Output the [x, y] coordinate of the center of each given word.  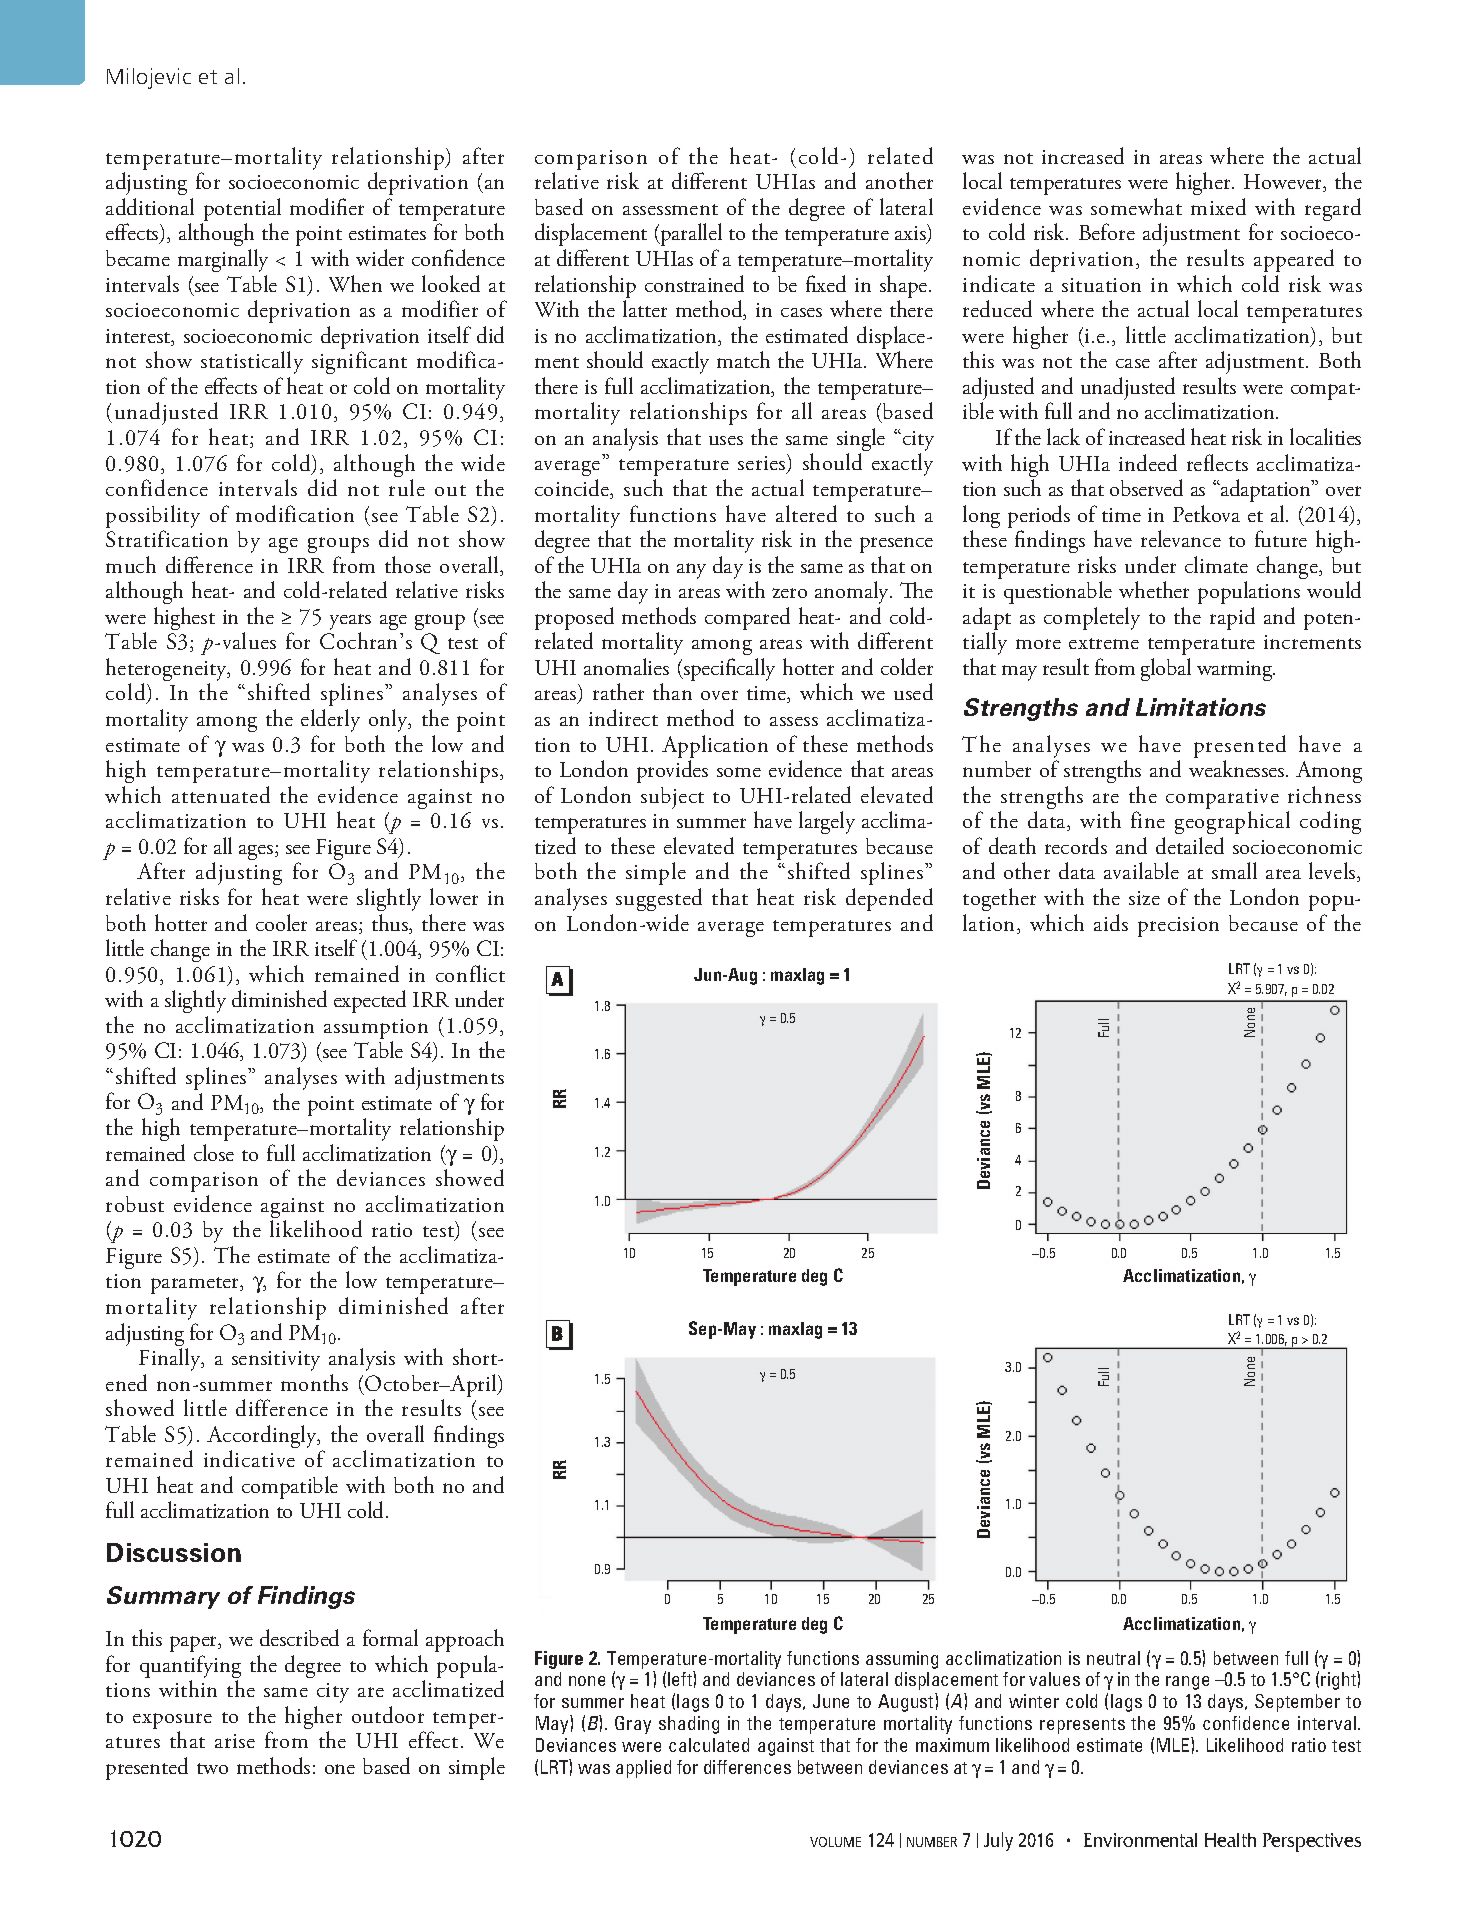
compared [747, 618]
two [212, 1768]
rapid [1232, 618]
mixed [1218, 206]
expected [370, 1001]
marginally [223, 260]
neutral [1113, 1658]
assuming [902, 1660]
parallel [690, 234]
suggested [659, 899]
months [314, 1382]
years [350, 623]
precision [1178, 927]
